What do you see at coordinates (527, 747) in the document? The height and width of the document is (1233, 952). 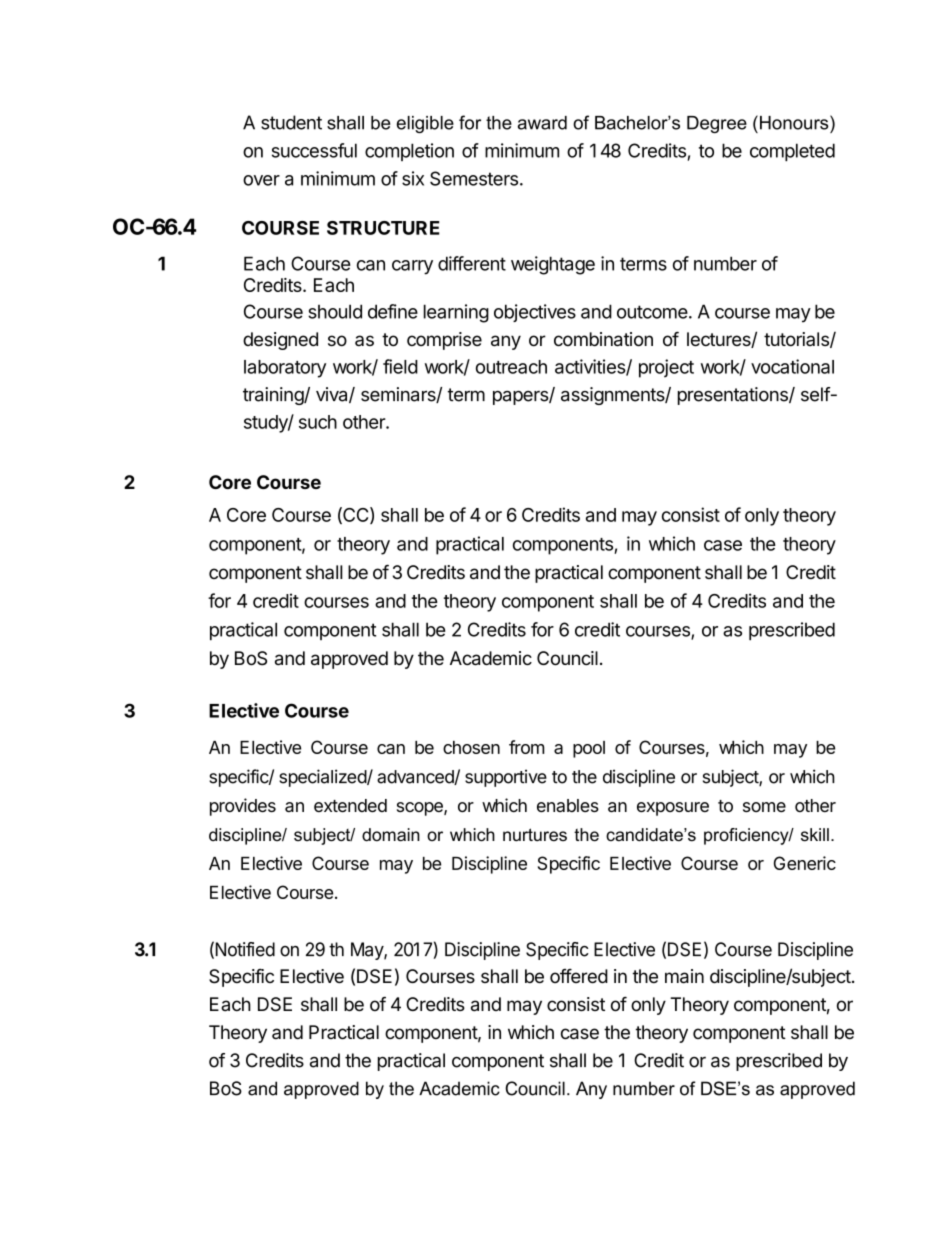 I see `from` at bounding box center [527, 747].
